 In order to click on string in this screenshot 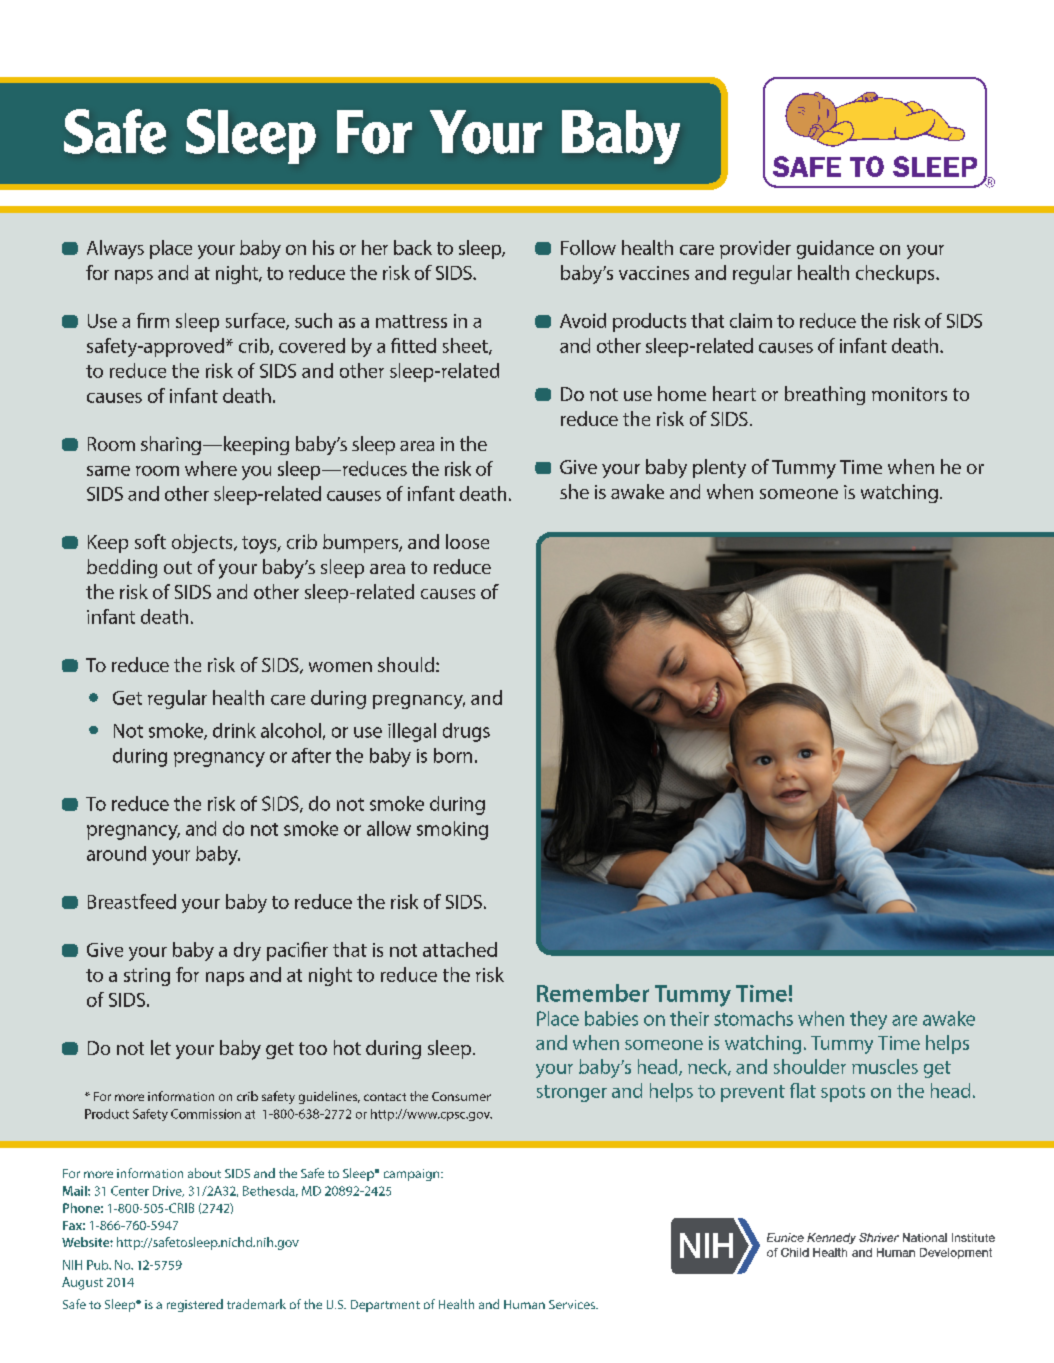, I will do `click(147, 977)`.
